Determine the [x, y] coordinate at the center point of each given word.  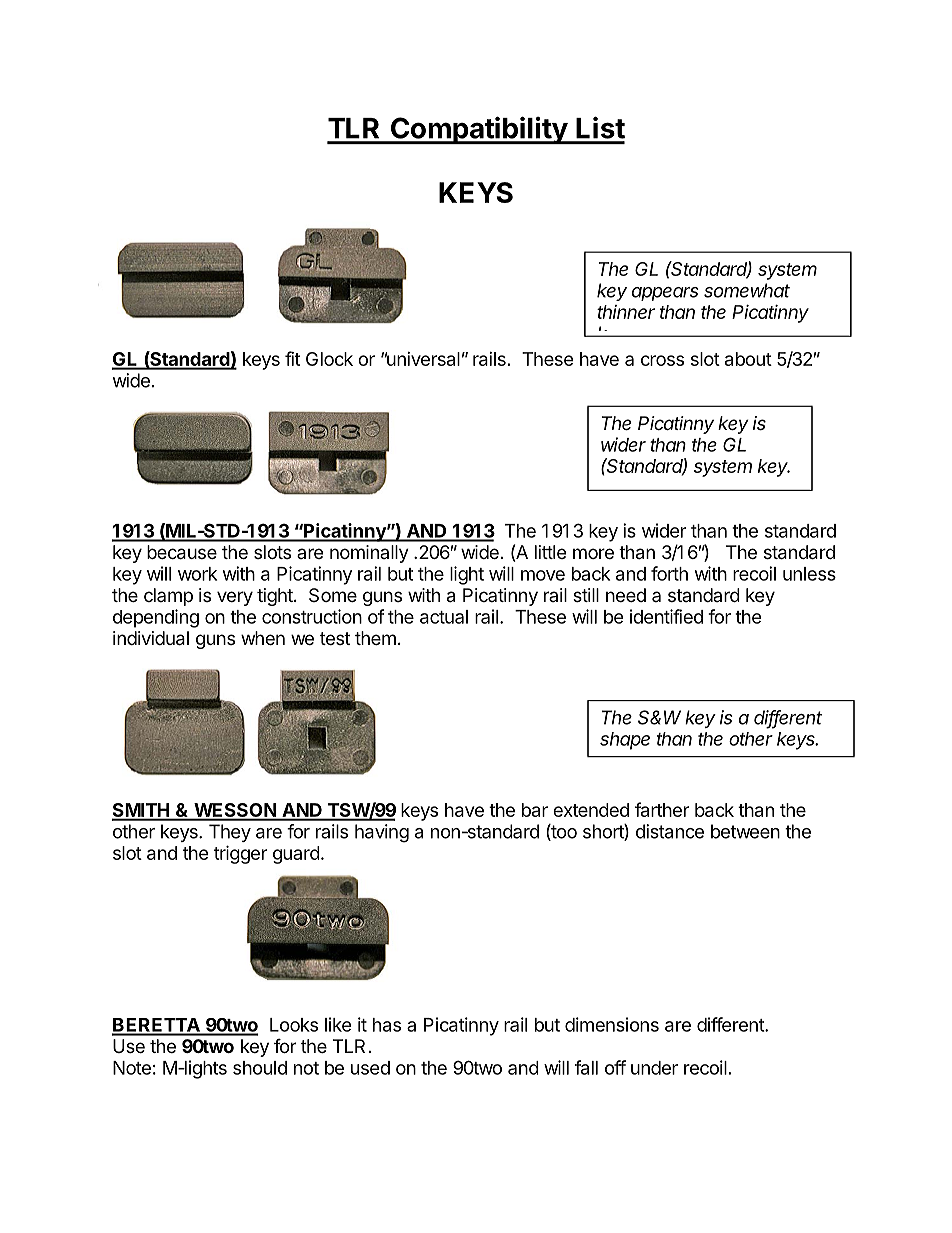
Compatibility [478, 130]
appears [665, 294]
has [387, 1025]
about [748, 359]
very [235, 598]
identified [666, 616]
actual [444, 617]
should [260, 1068]
